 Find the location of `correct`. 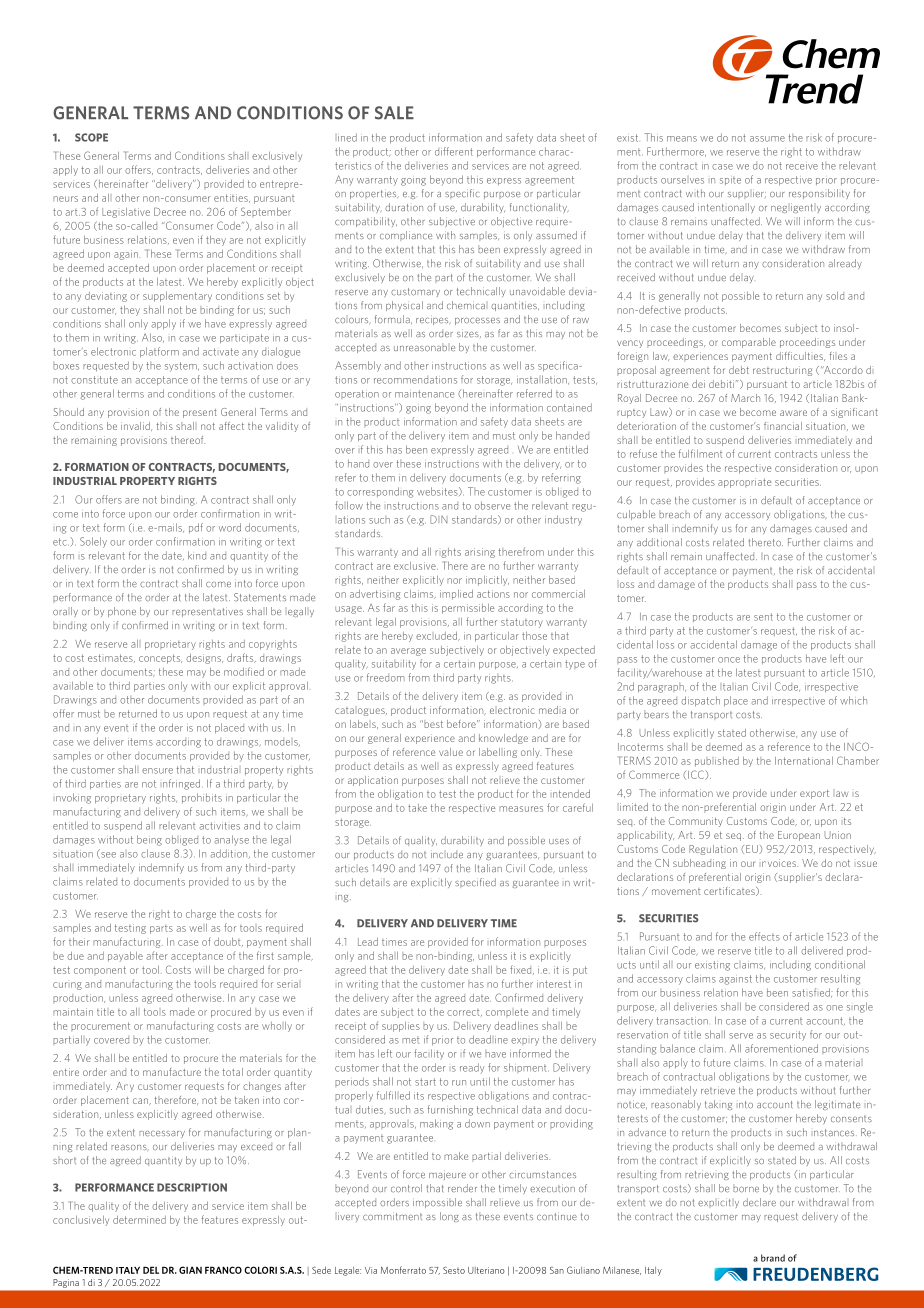

correct is located at coordinates (464, 1012).
